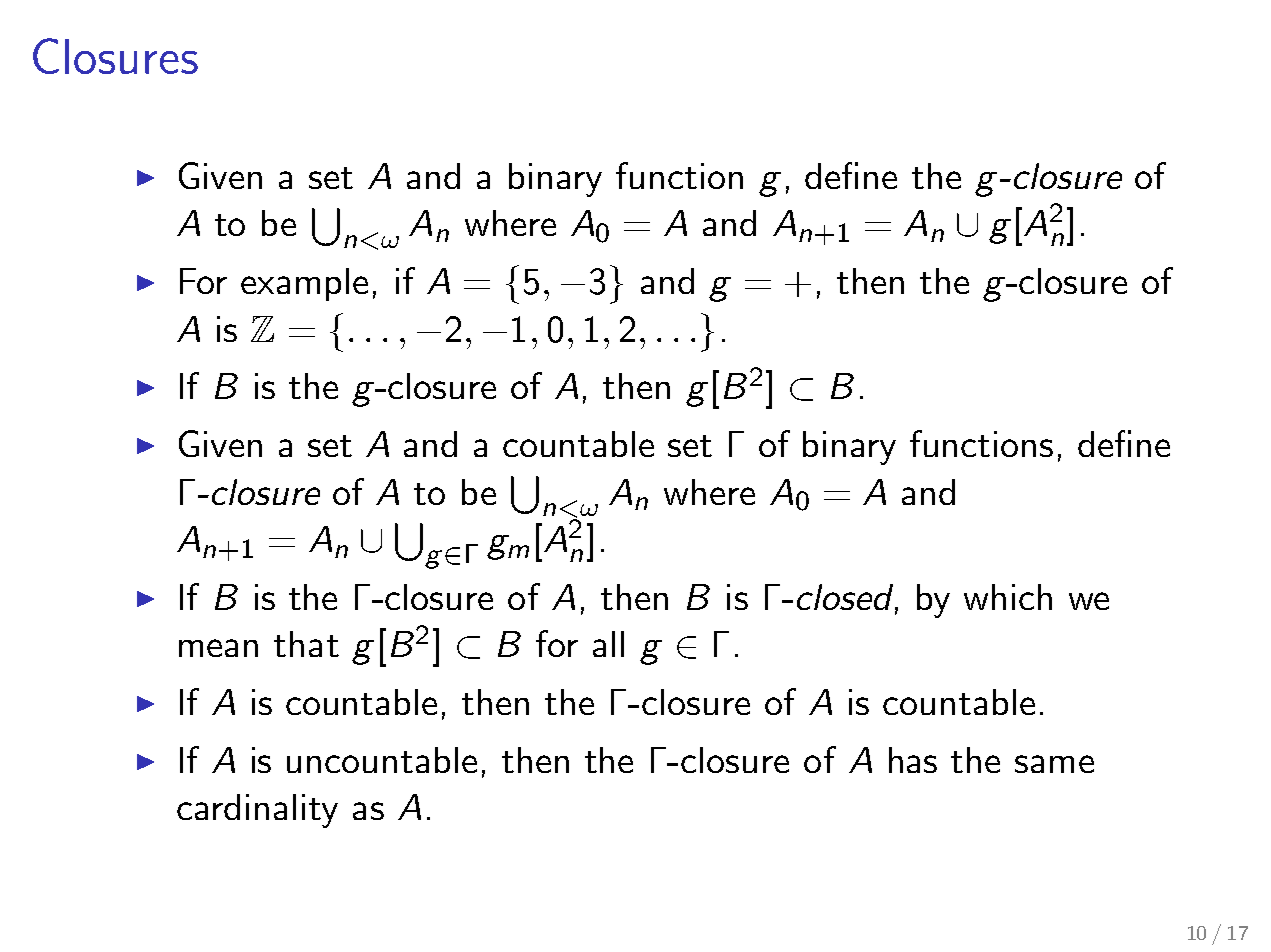  I want to click on example, so click(304, 284).
